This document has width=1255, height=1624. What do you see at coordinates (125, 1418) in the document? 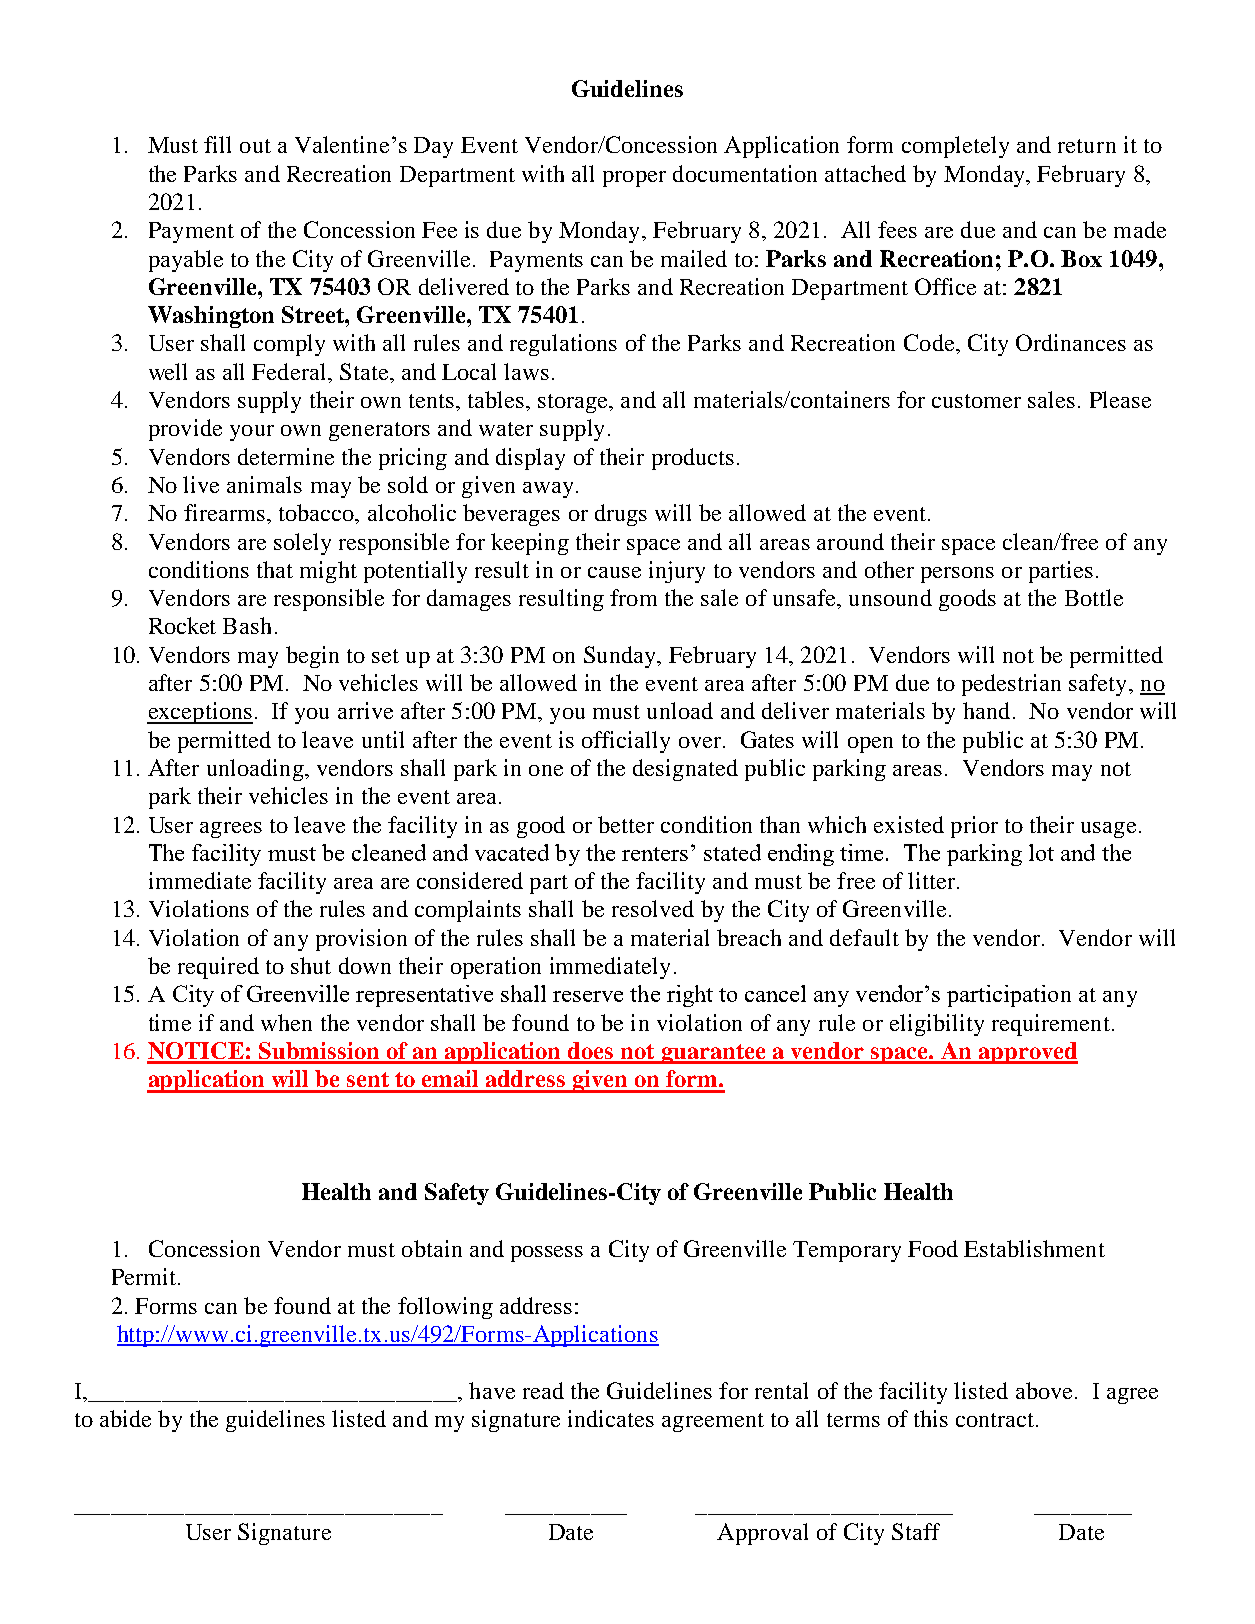
I see `abide` at bounding box center [125, 1418].
